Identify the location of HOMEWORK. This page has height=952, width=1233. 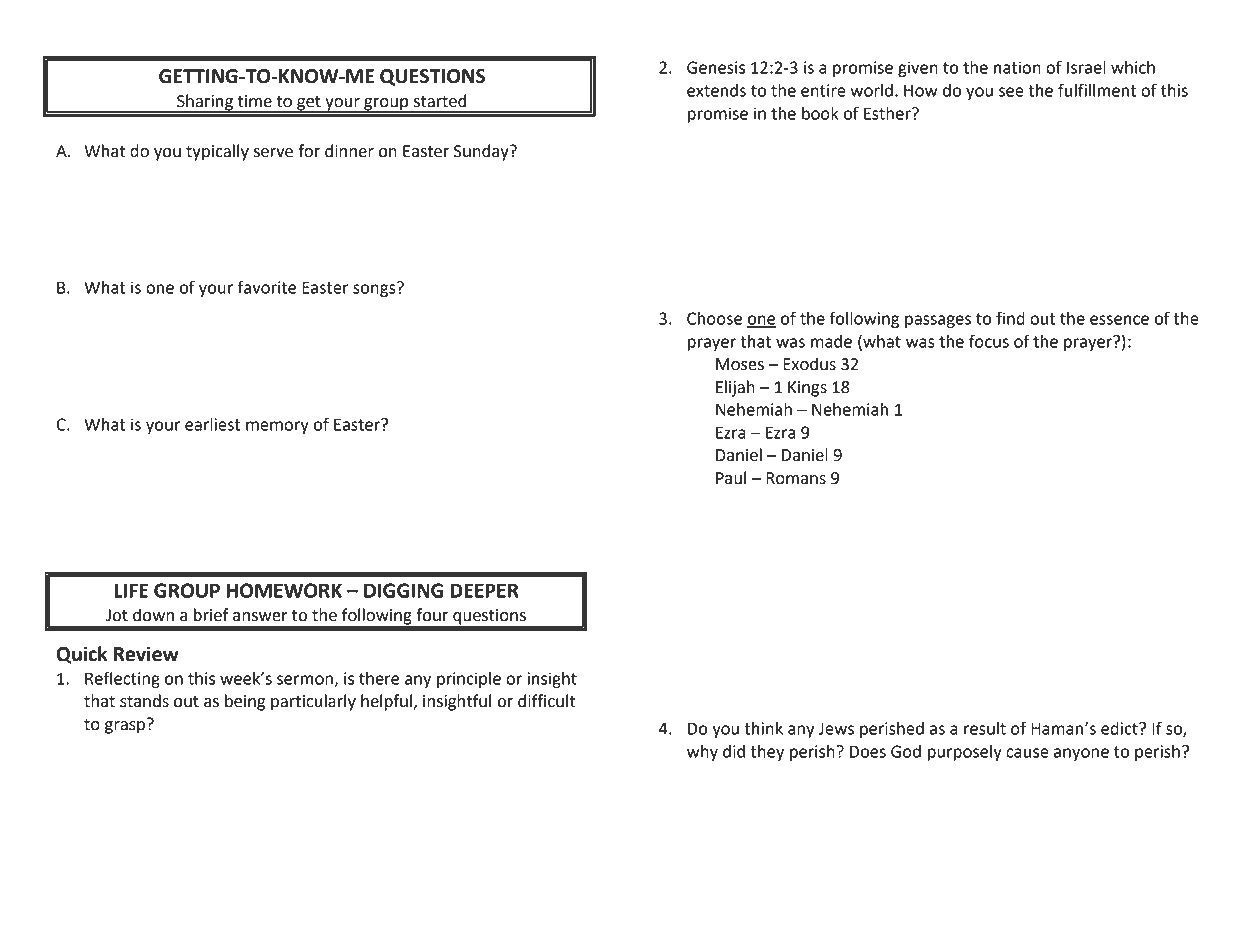
(284, 590).
